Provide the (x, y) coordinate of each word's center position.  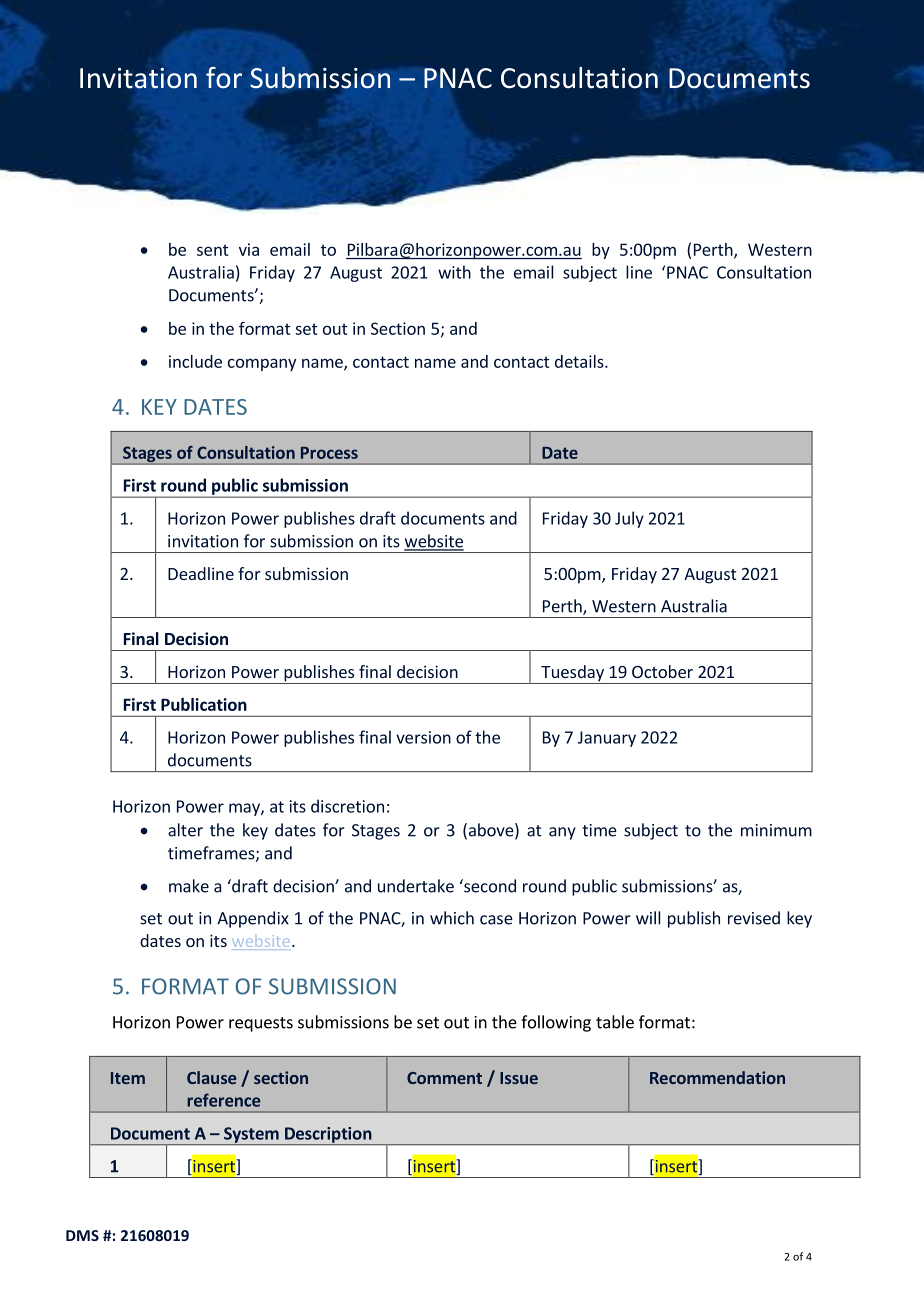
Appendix (253, 919)
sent (213, 250)
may (245, 809)
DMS (82, 1235)
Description (328, 1136)
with (454, 272)
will (648, 918)
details (580, 361)
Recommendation (717, 1077)
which (452, 918)
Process (329, 453)
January (607, 739)
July (629, 519)
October (662, 671)
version (423, 737)
